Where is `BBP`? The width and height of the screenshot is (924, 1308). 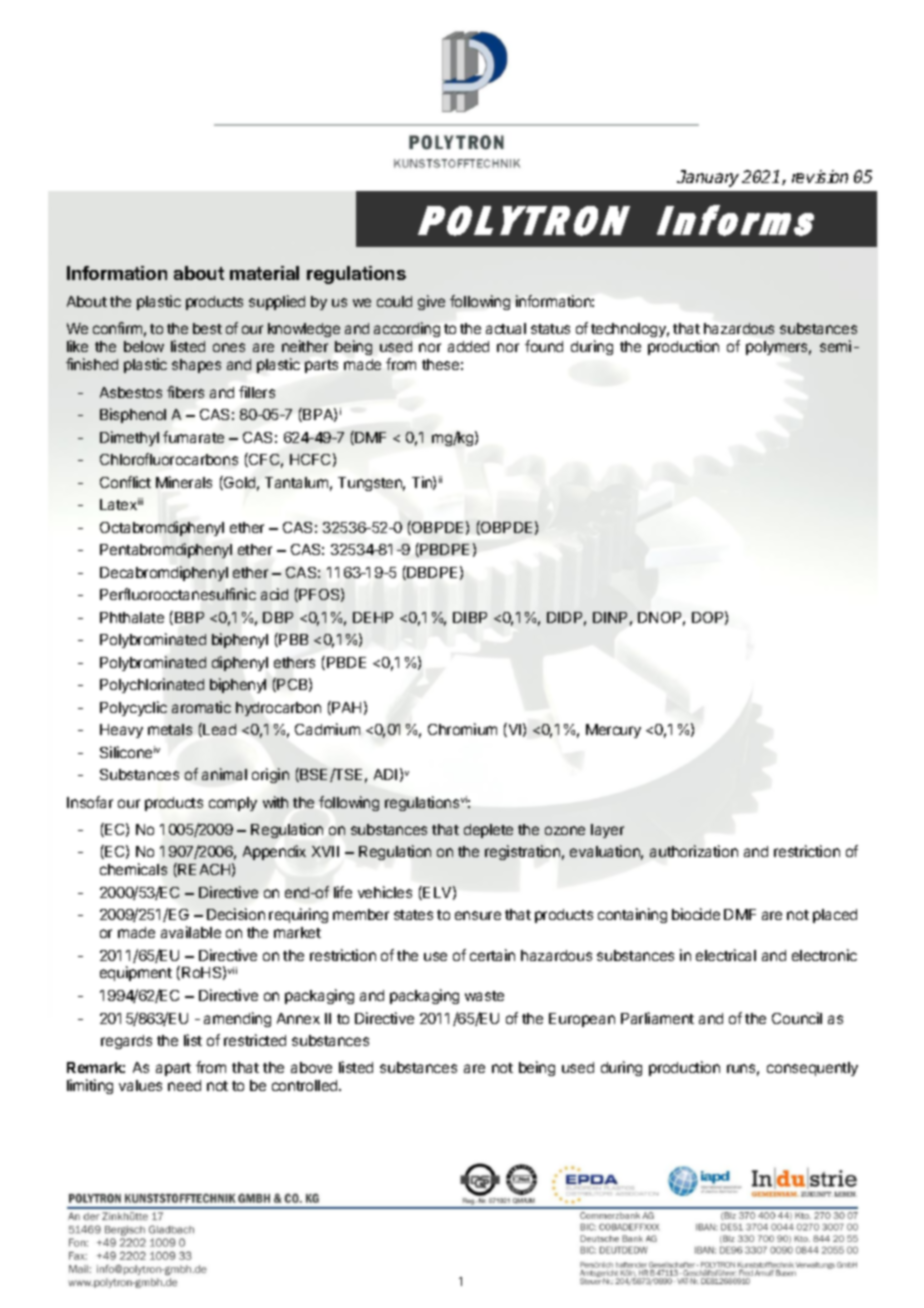 BBP is located at coordinates (189, 617).
